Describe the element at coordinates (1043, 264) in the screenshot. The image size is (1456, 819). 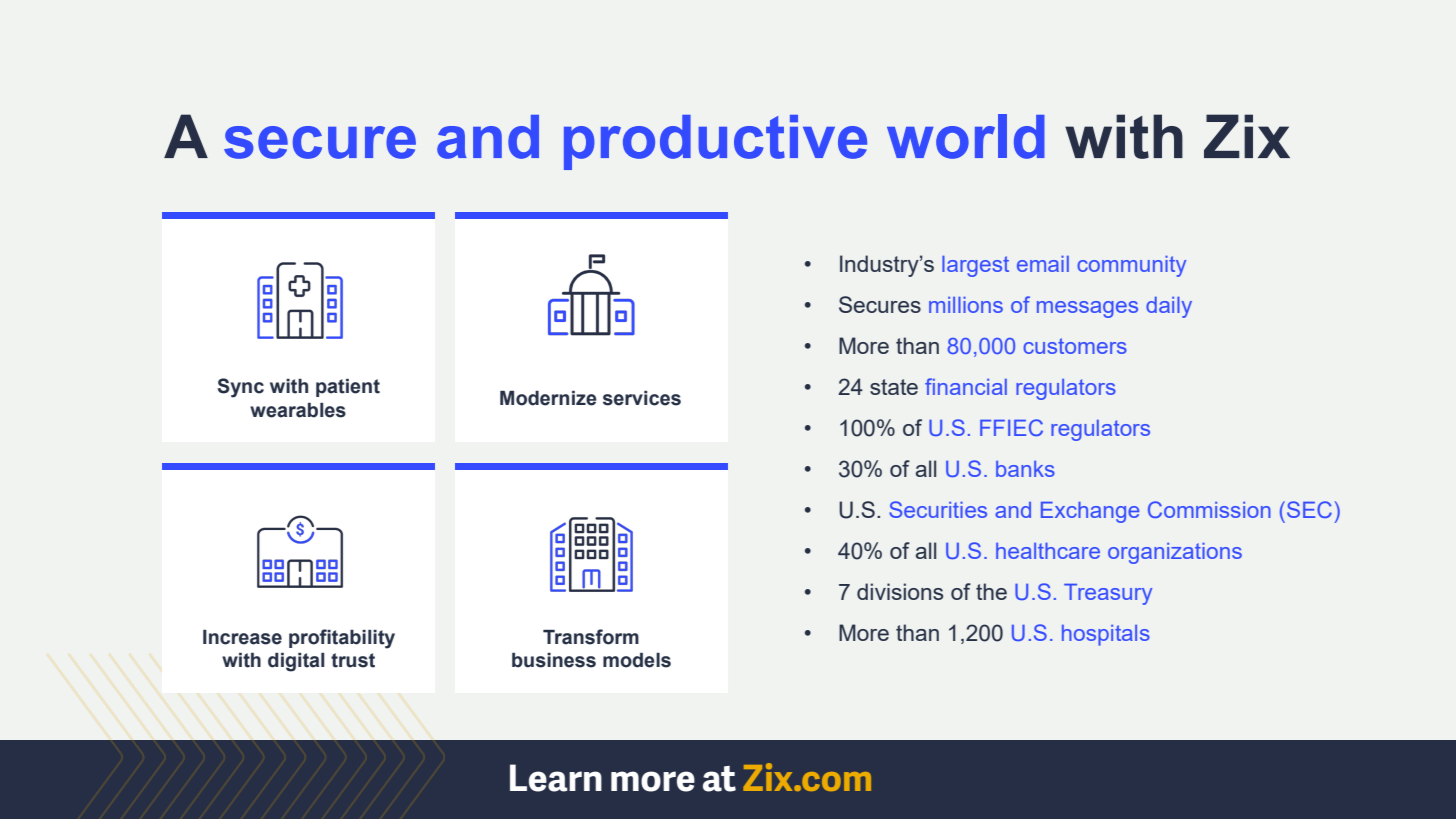
I see `email` at that location.
